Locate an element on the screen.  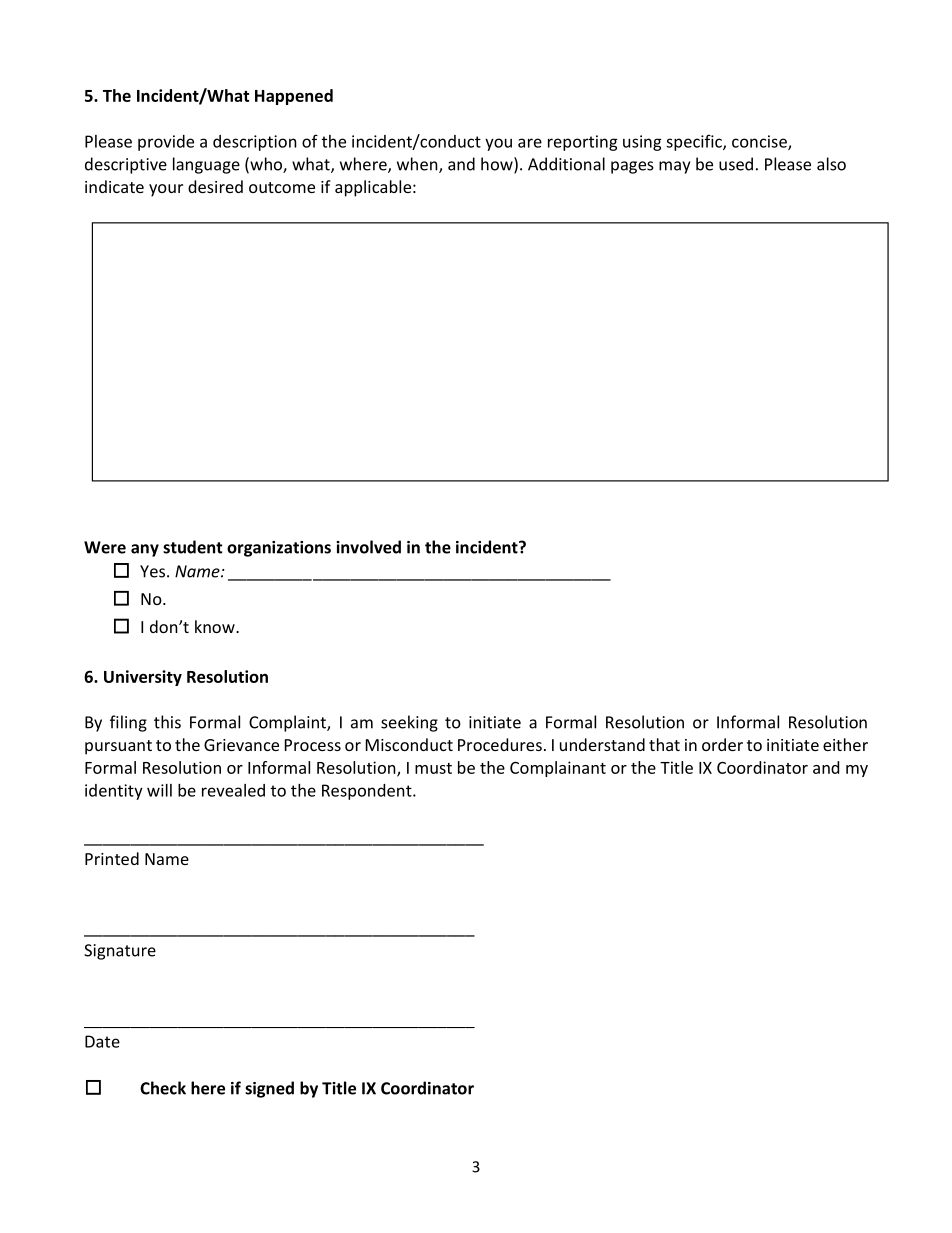
provide is located at coordinates (166, 143).
